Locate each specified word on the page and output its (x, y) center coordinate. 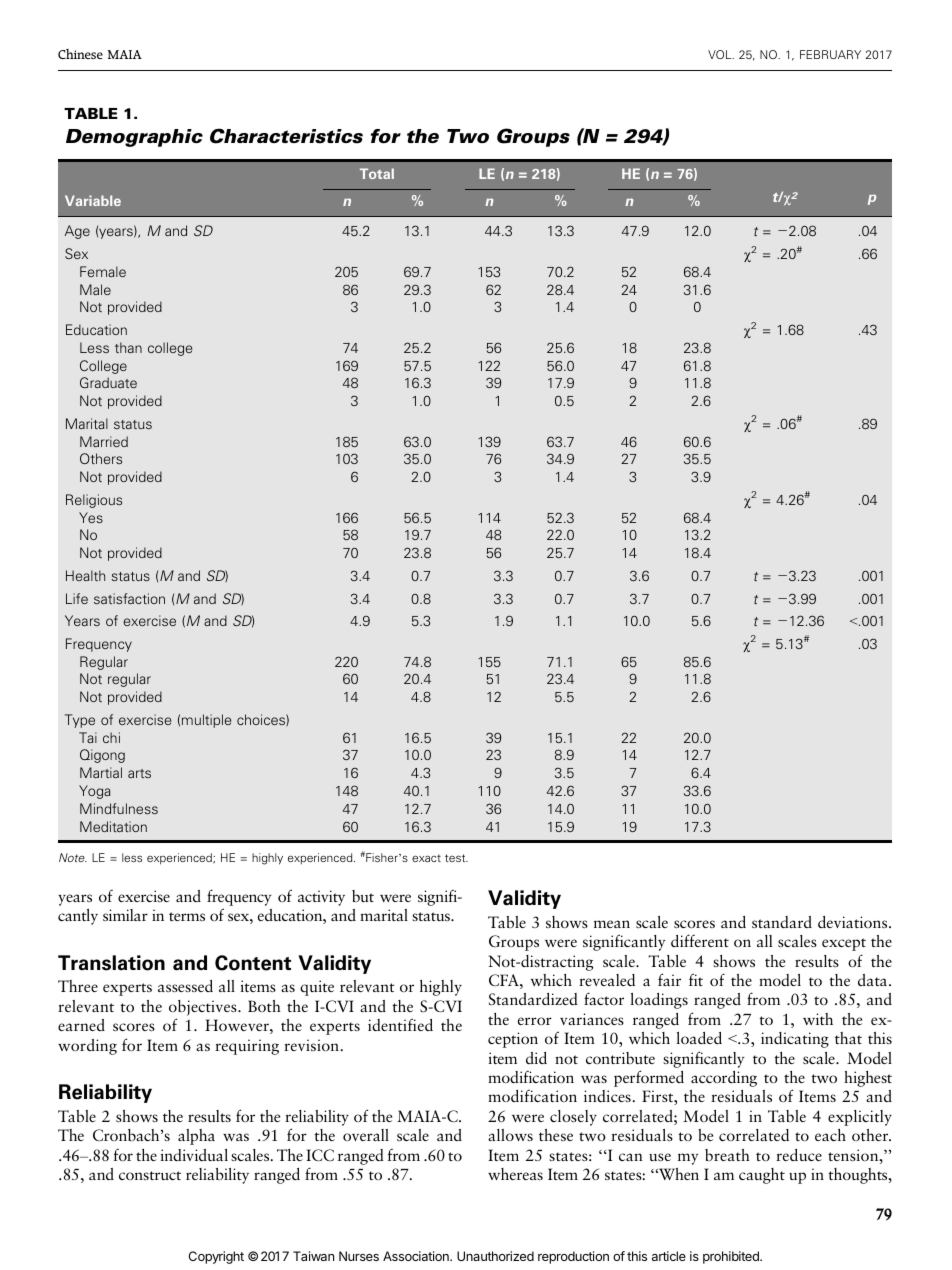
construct (150, 1175)
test (456, 858)
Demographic (134, 138)
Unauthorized (495, 1256)
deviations (854, 922)
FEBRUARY (830, 54)
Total (377, 173)
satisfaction (129, 598)
